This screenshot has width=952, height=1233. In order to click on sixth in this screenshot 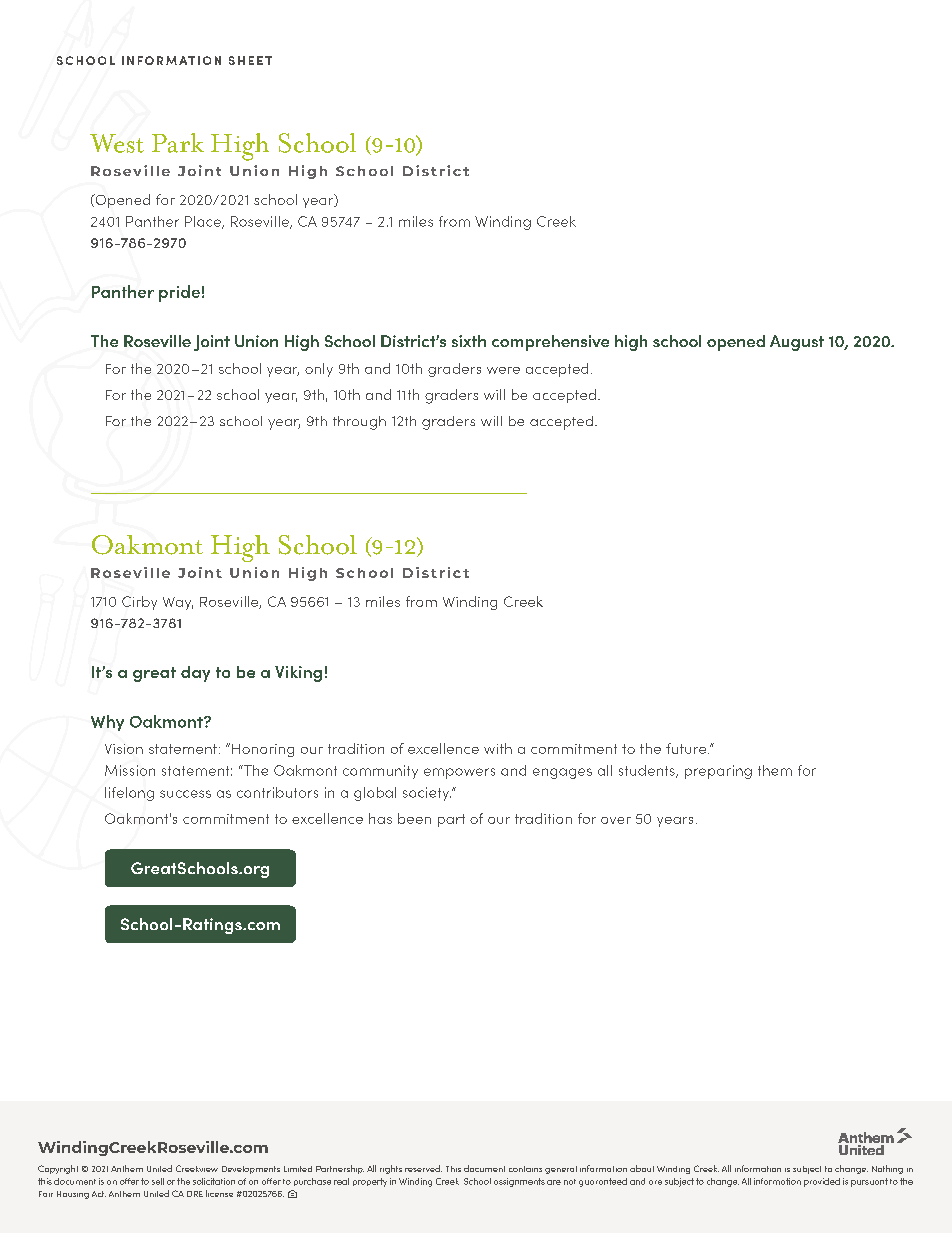, I will do `click(469, 341)`.
